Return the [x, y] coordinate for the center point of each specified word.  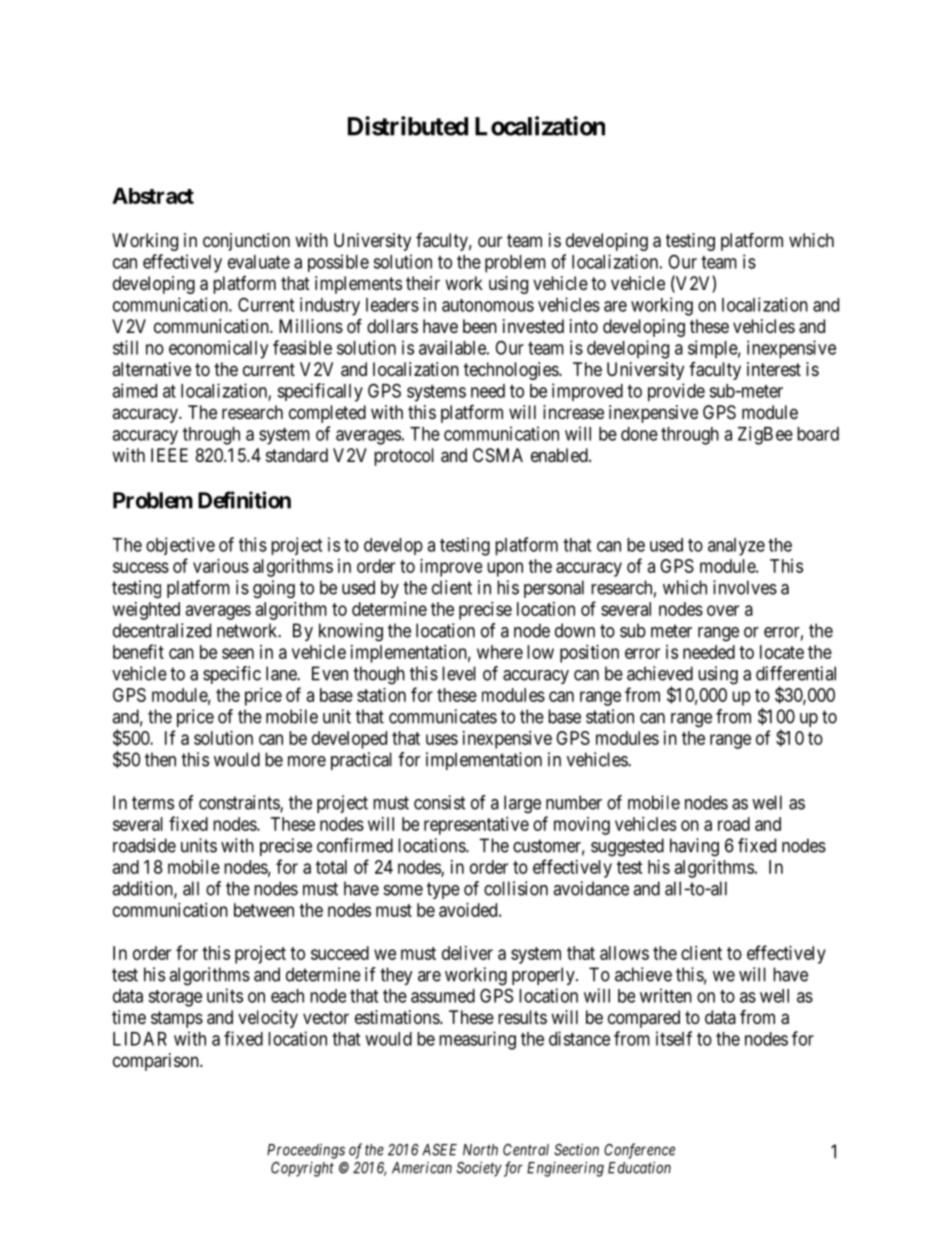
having [694, 847]
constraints [240, 803]
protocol [404, 457]
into [584, 326]
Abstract [153, 196]
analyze [736, 547]
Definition [244, 500]
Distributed [408, 126]
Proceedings [306, 1151]
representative [476, 826]
